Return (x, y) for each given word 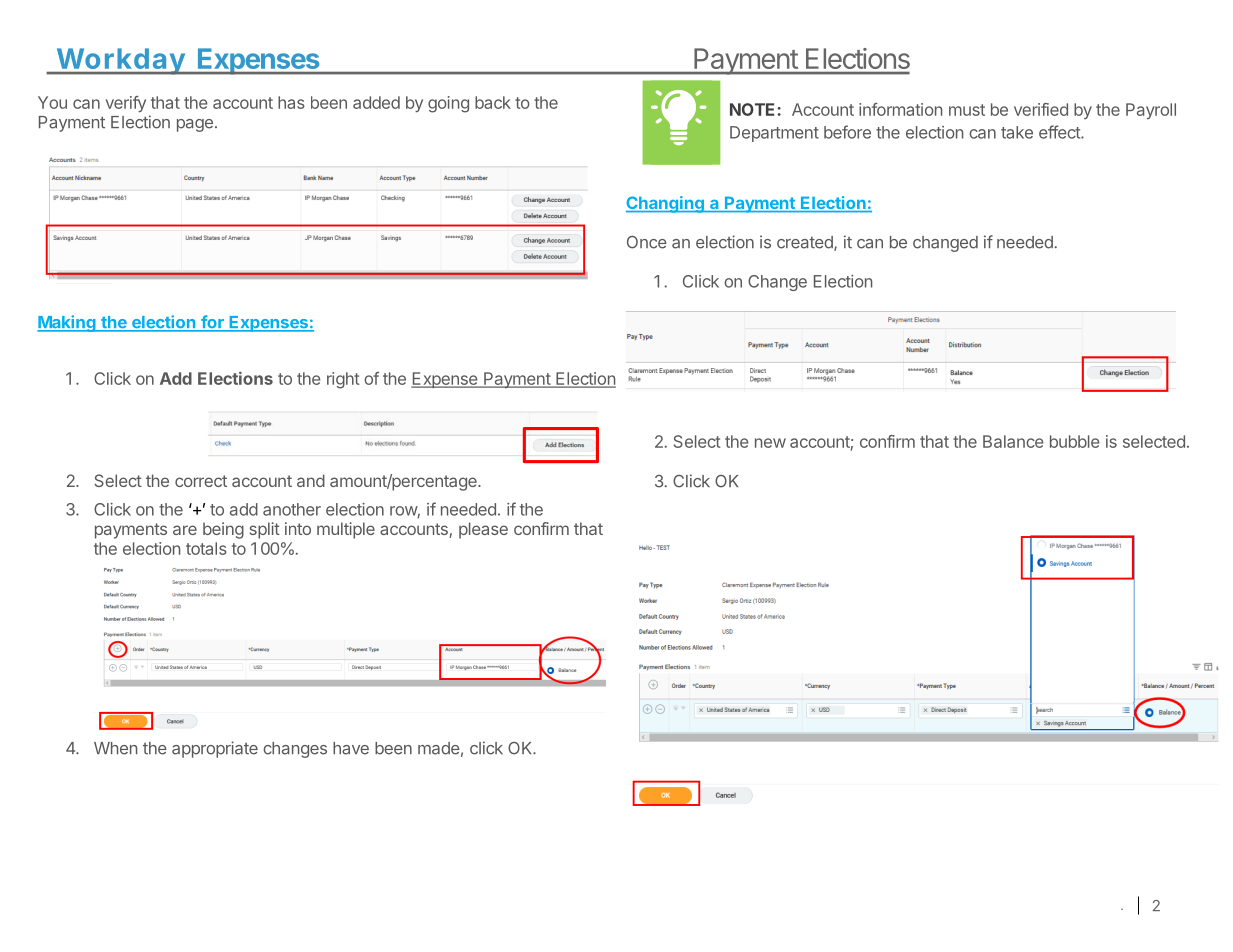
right (343, 380)
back (493, 102)
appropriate (215, 749)
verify (126, 104)
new (770, 443)
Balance (1013, 441)
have (351, 748)
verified (1041, 109)
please (483, 530)
